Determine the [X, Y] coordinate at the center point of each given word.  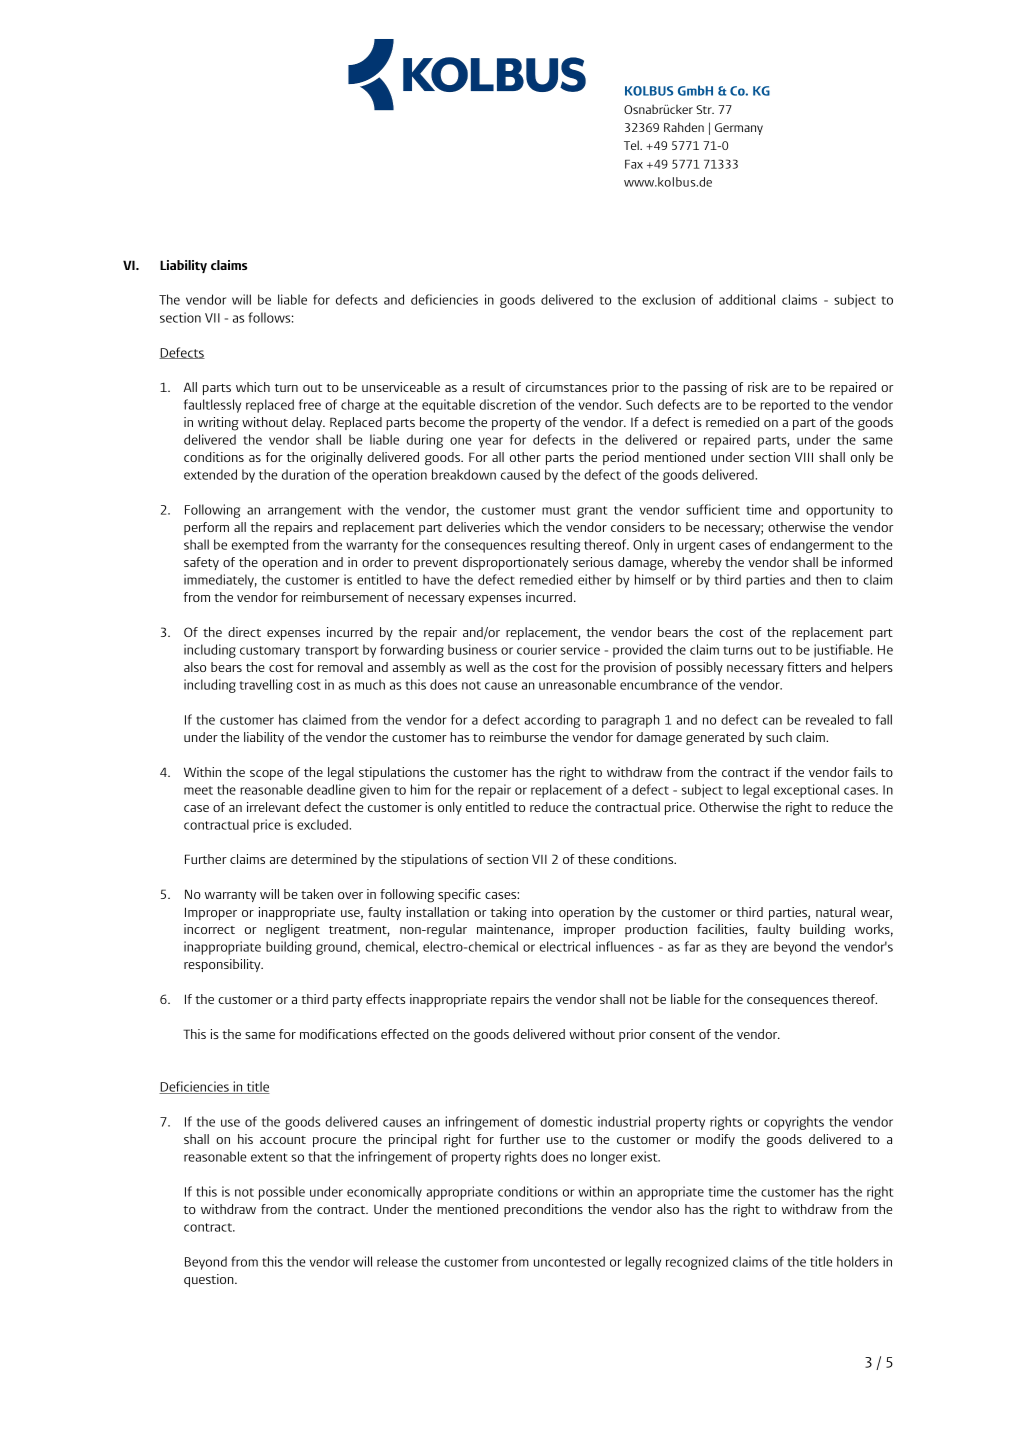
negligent [293, 931]
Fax [634, 164]
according [552, 721]
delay [308, 423]
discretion [508, 404]
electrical [565, 946]
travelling [266, 686]
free [310, 404]
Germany [739, 129]
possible [282, 1193]
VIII [804, 457]
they [734, 948]
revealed [830, 719]
